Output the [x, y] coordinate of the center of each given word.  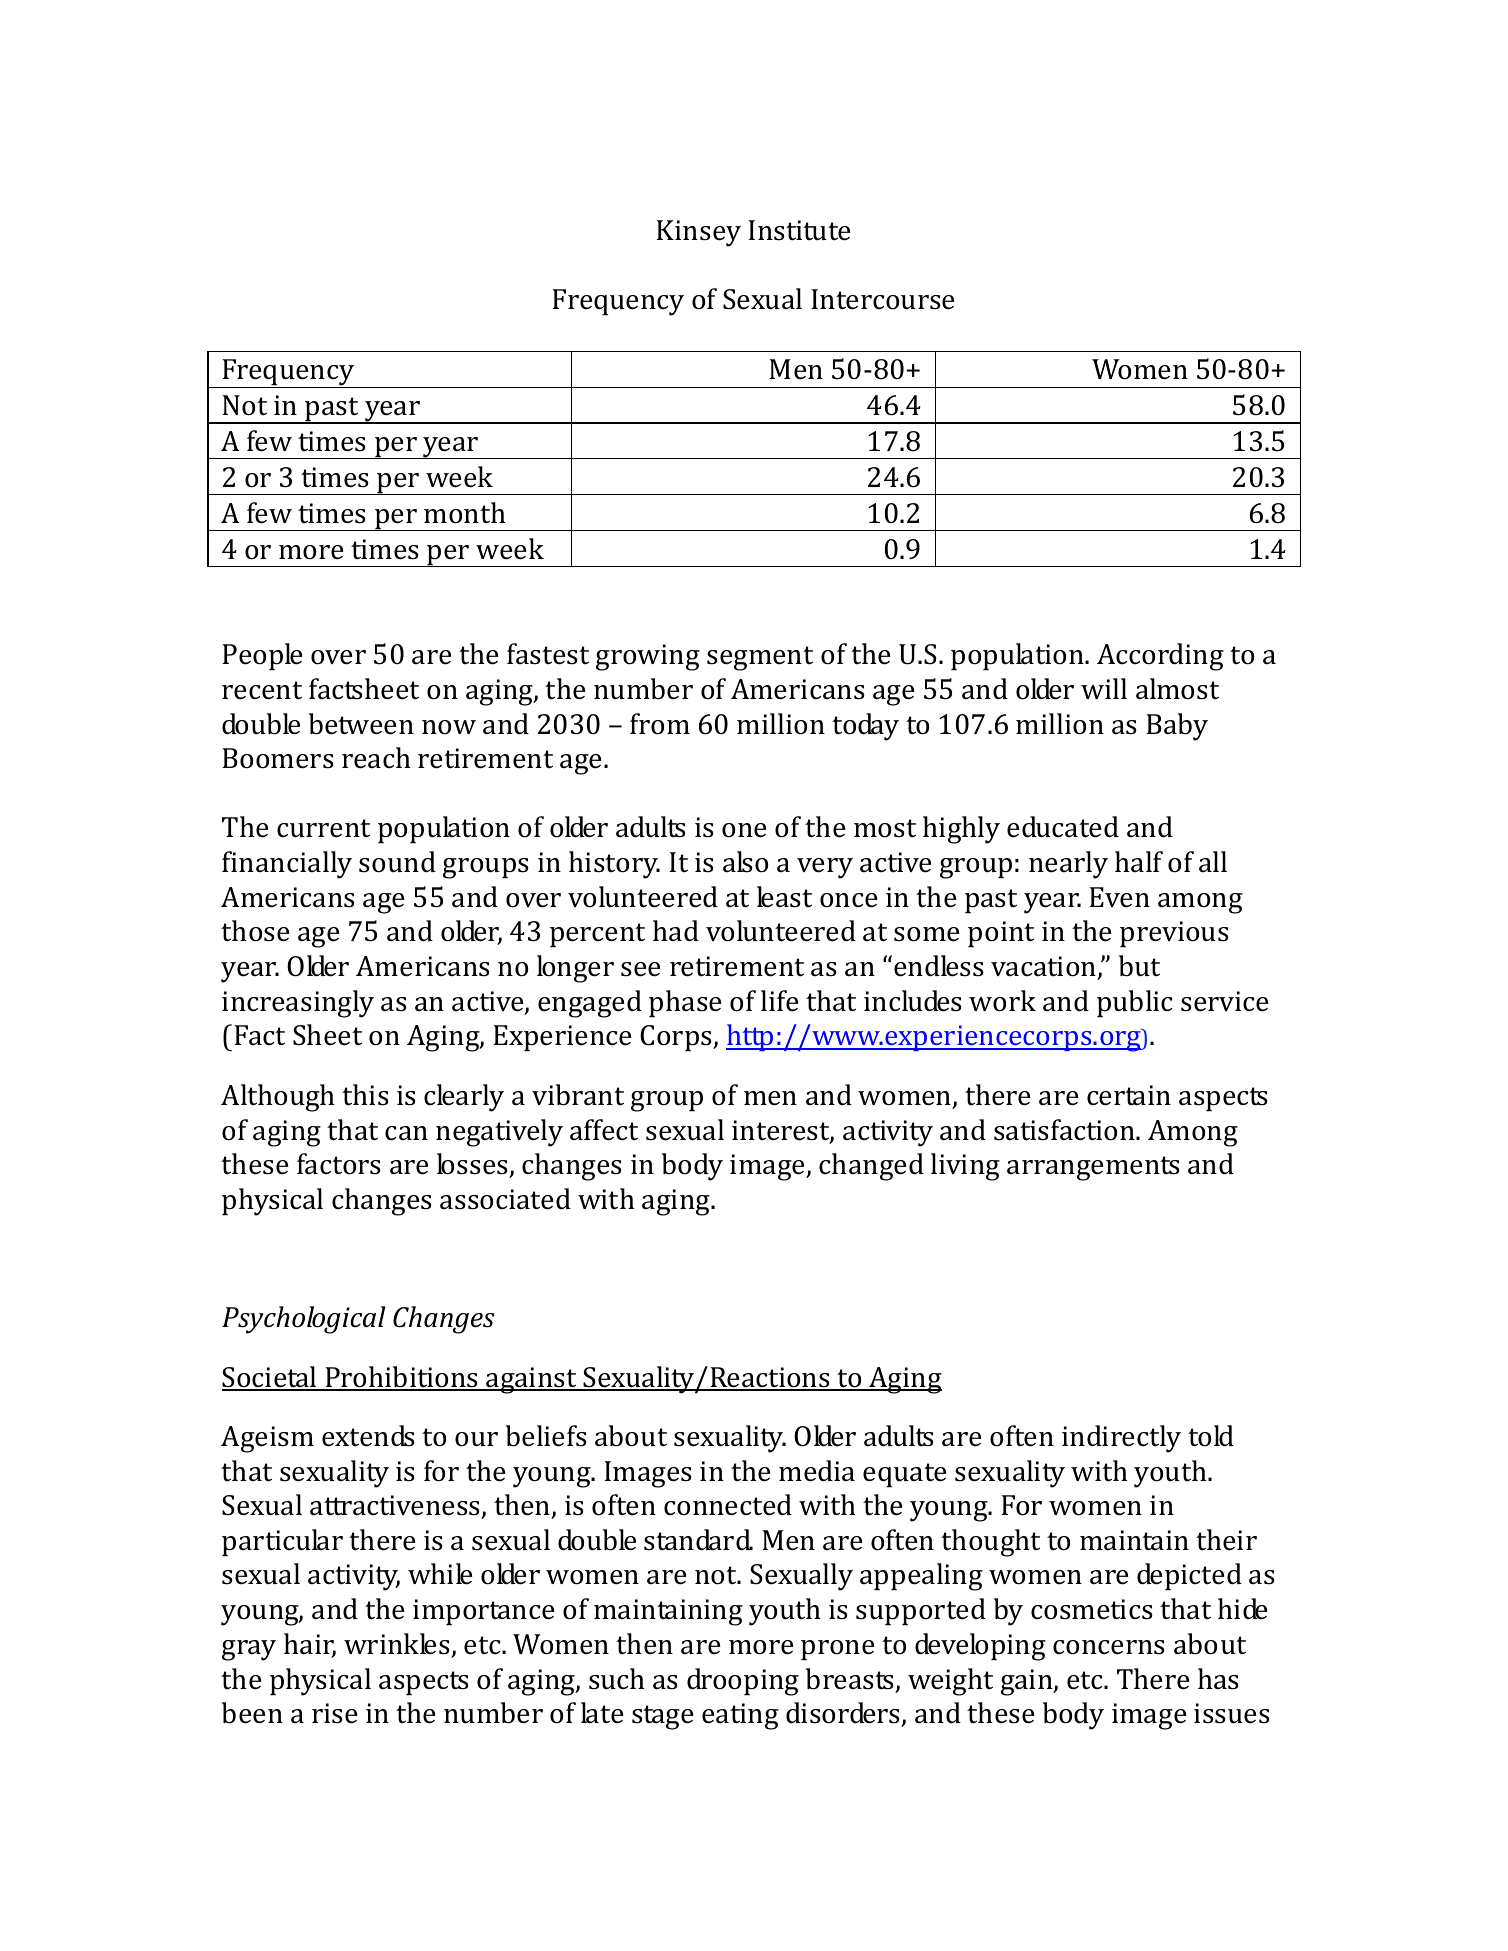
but [1139, 966]
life [779, 1001]
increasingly [298, 1004]
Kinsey [698, 233]
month [465, 513]
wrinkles [397, 1644]
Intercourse [882, 299]
